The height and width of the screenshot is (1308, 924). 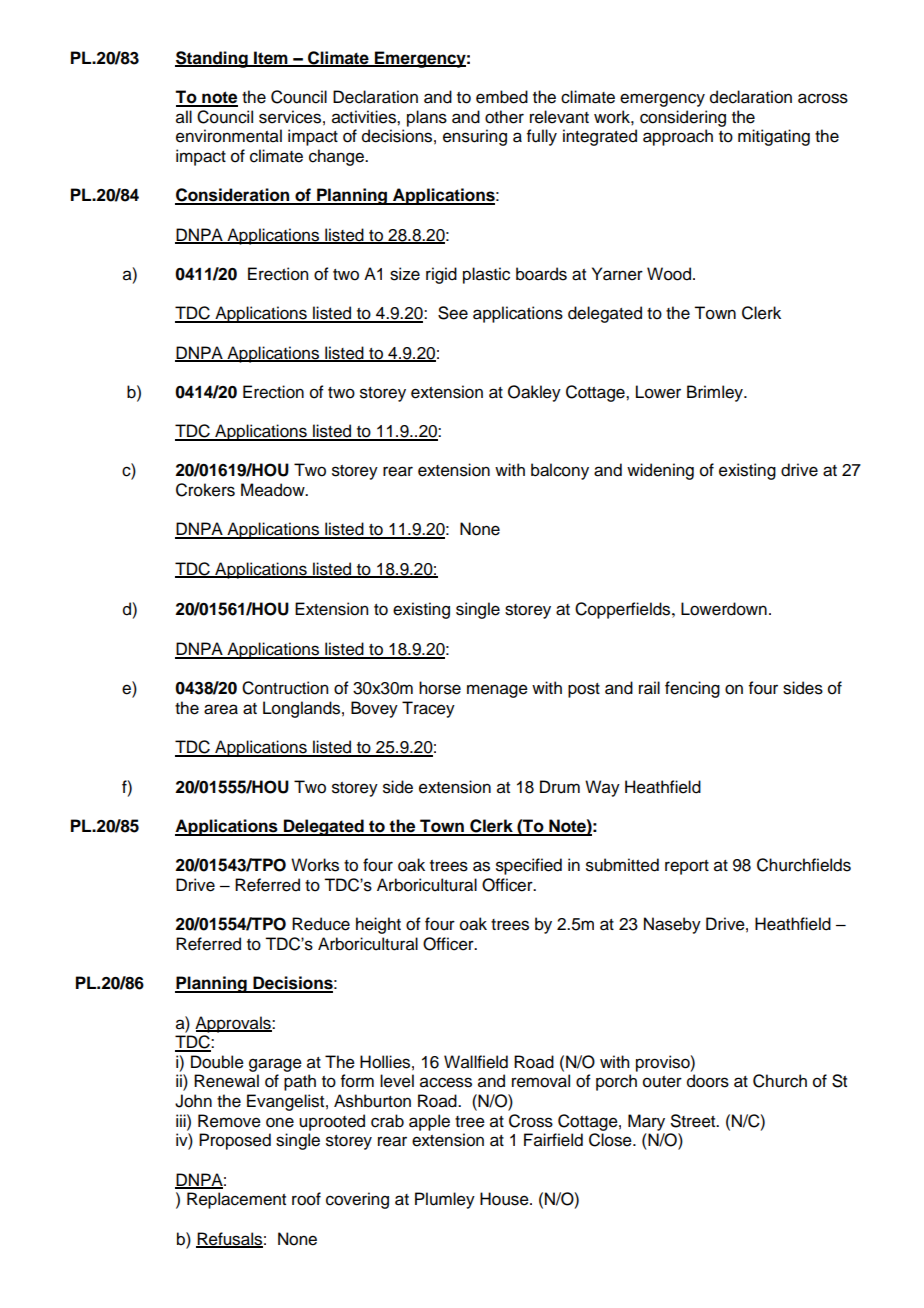 What do you see at coordinates (271, 58) in the screenshot?
I see `Item` at bounding box center [271, 58].
